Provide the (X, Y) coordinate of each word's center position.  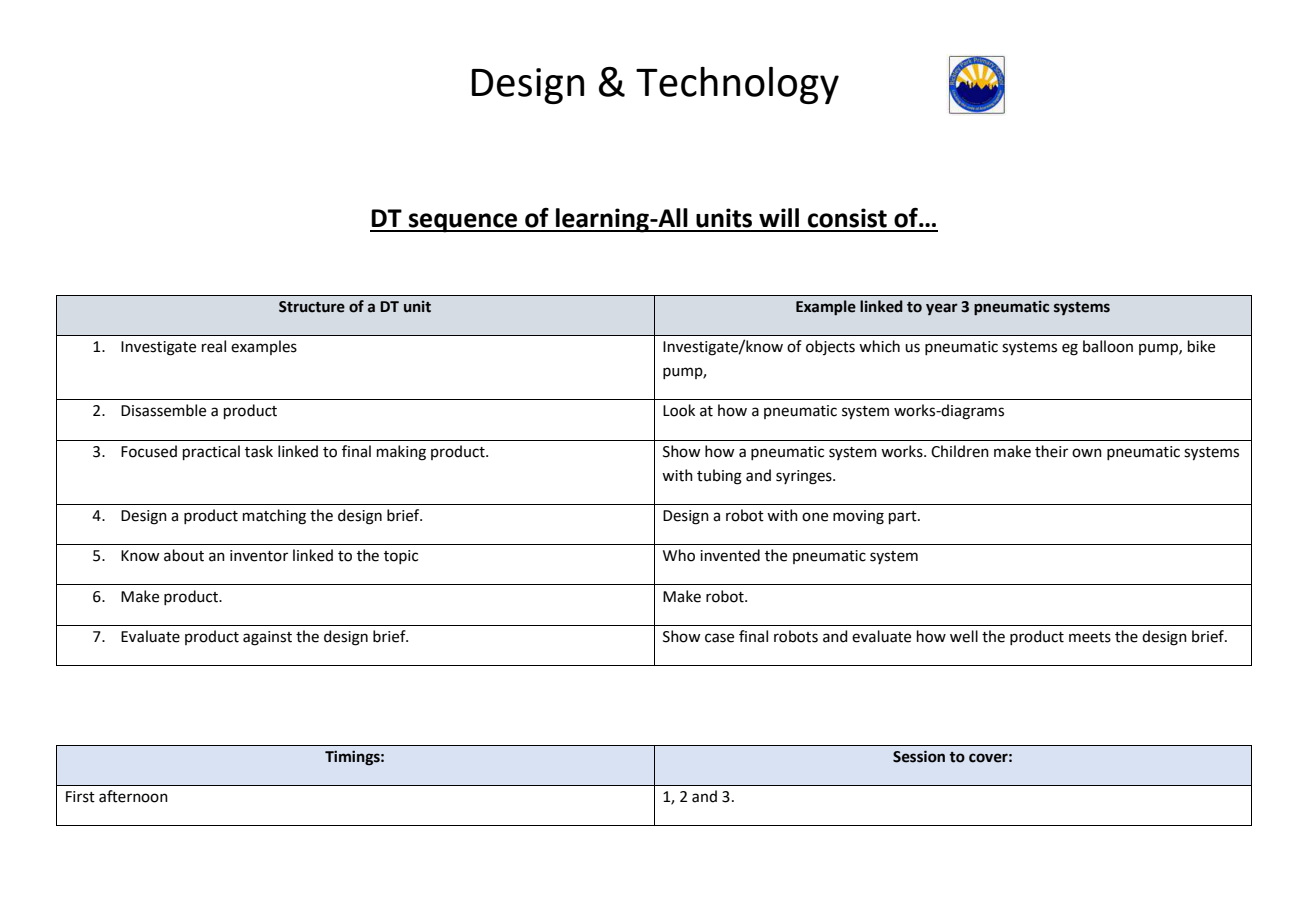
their (1051, 451)
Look (679, 410)
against (267, 638)
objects (830, 347)
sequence (463, 223)
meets (1090, 637)
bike (1201, 346)
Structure (312, 307)
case (719, 638)
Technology (737, 85)
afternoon (133, 796)
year (942, 309)
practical (211, 452)
